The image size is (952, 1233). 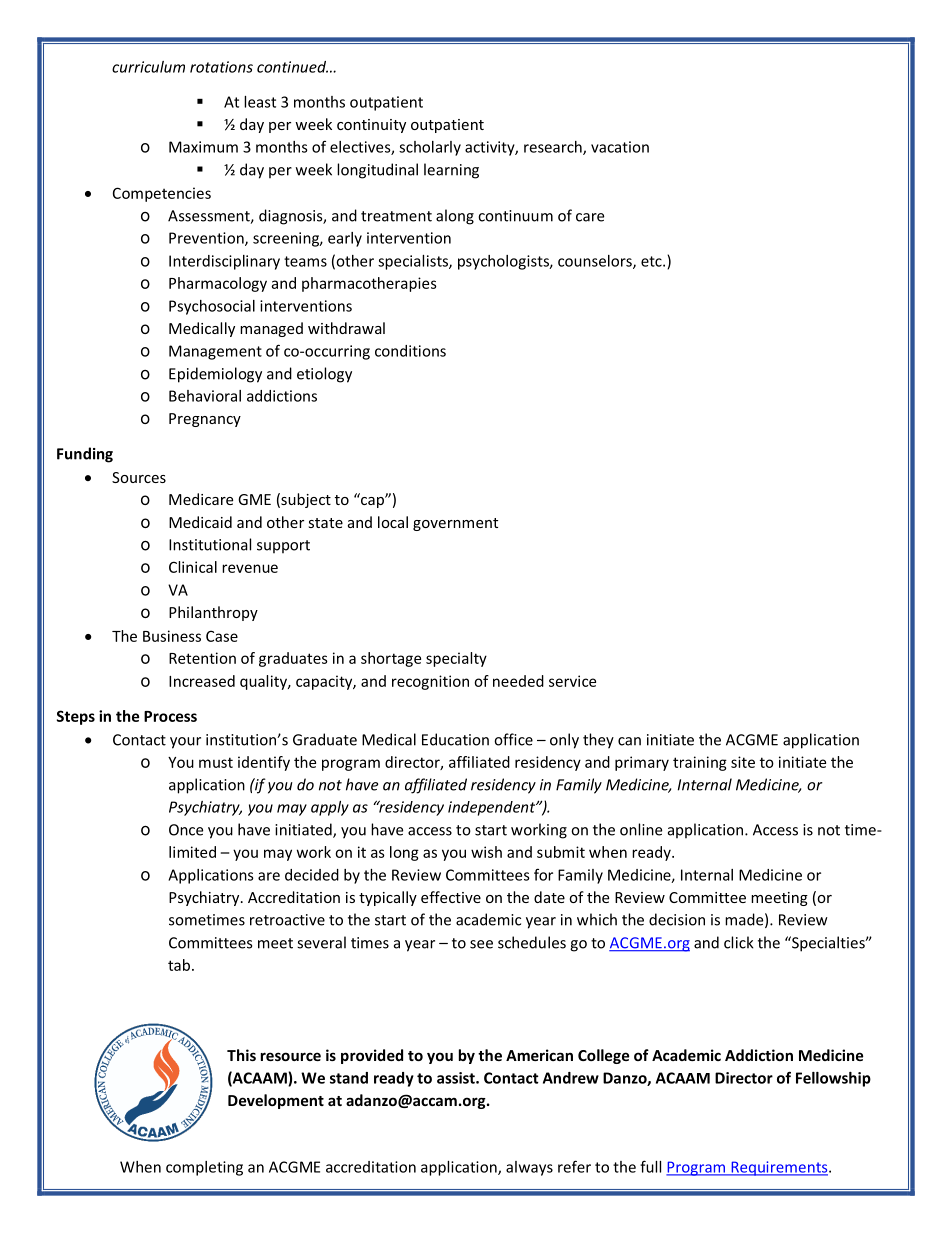 I want to click on Requirements, so click(x=779, y=1168).
